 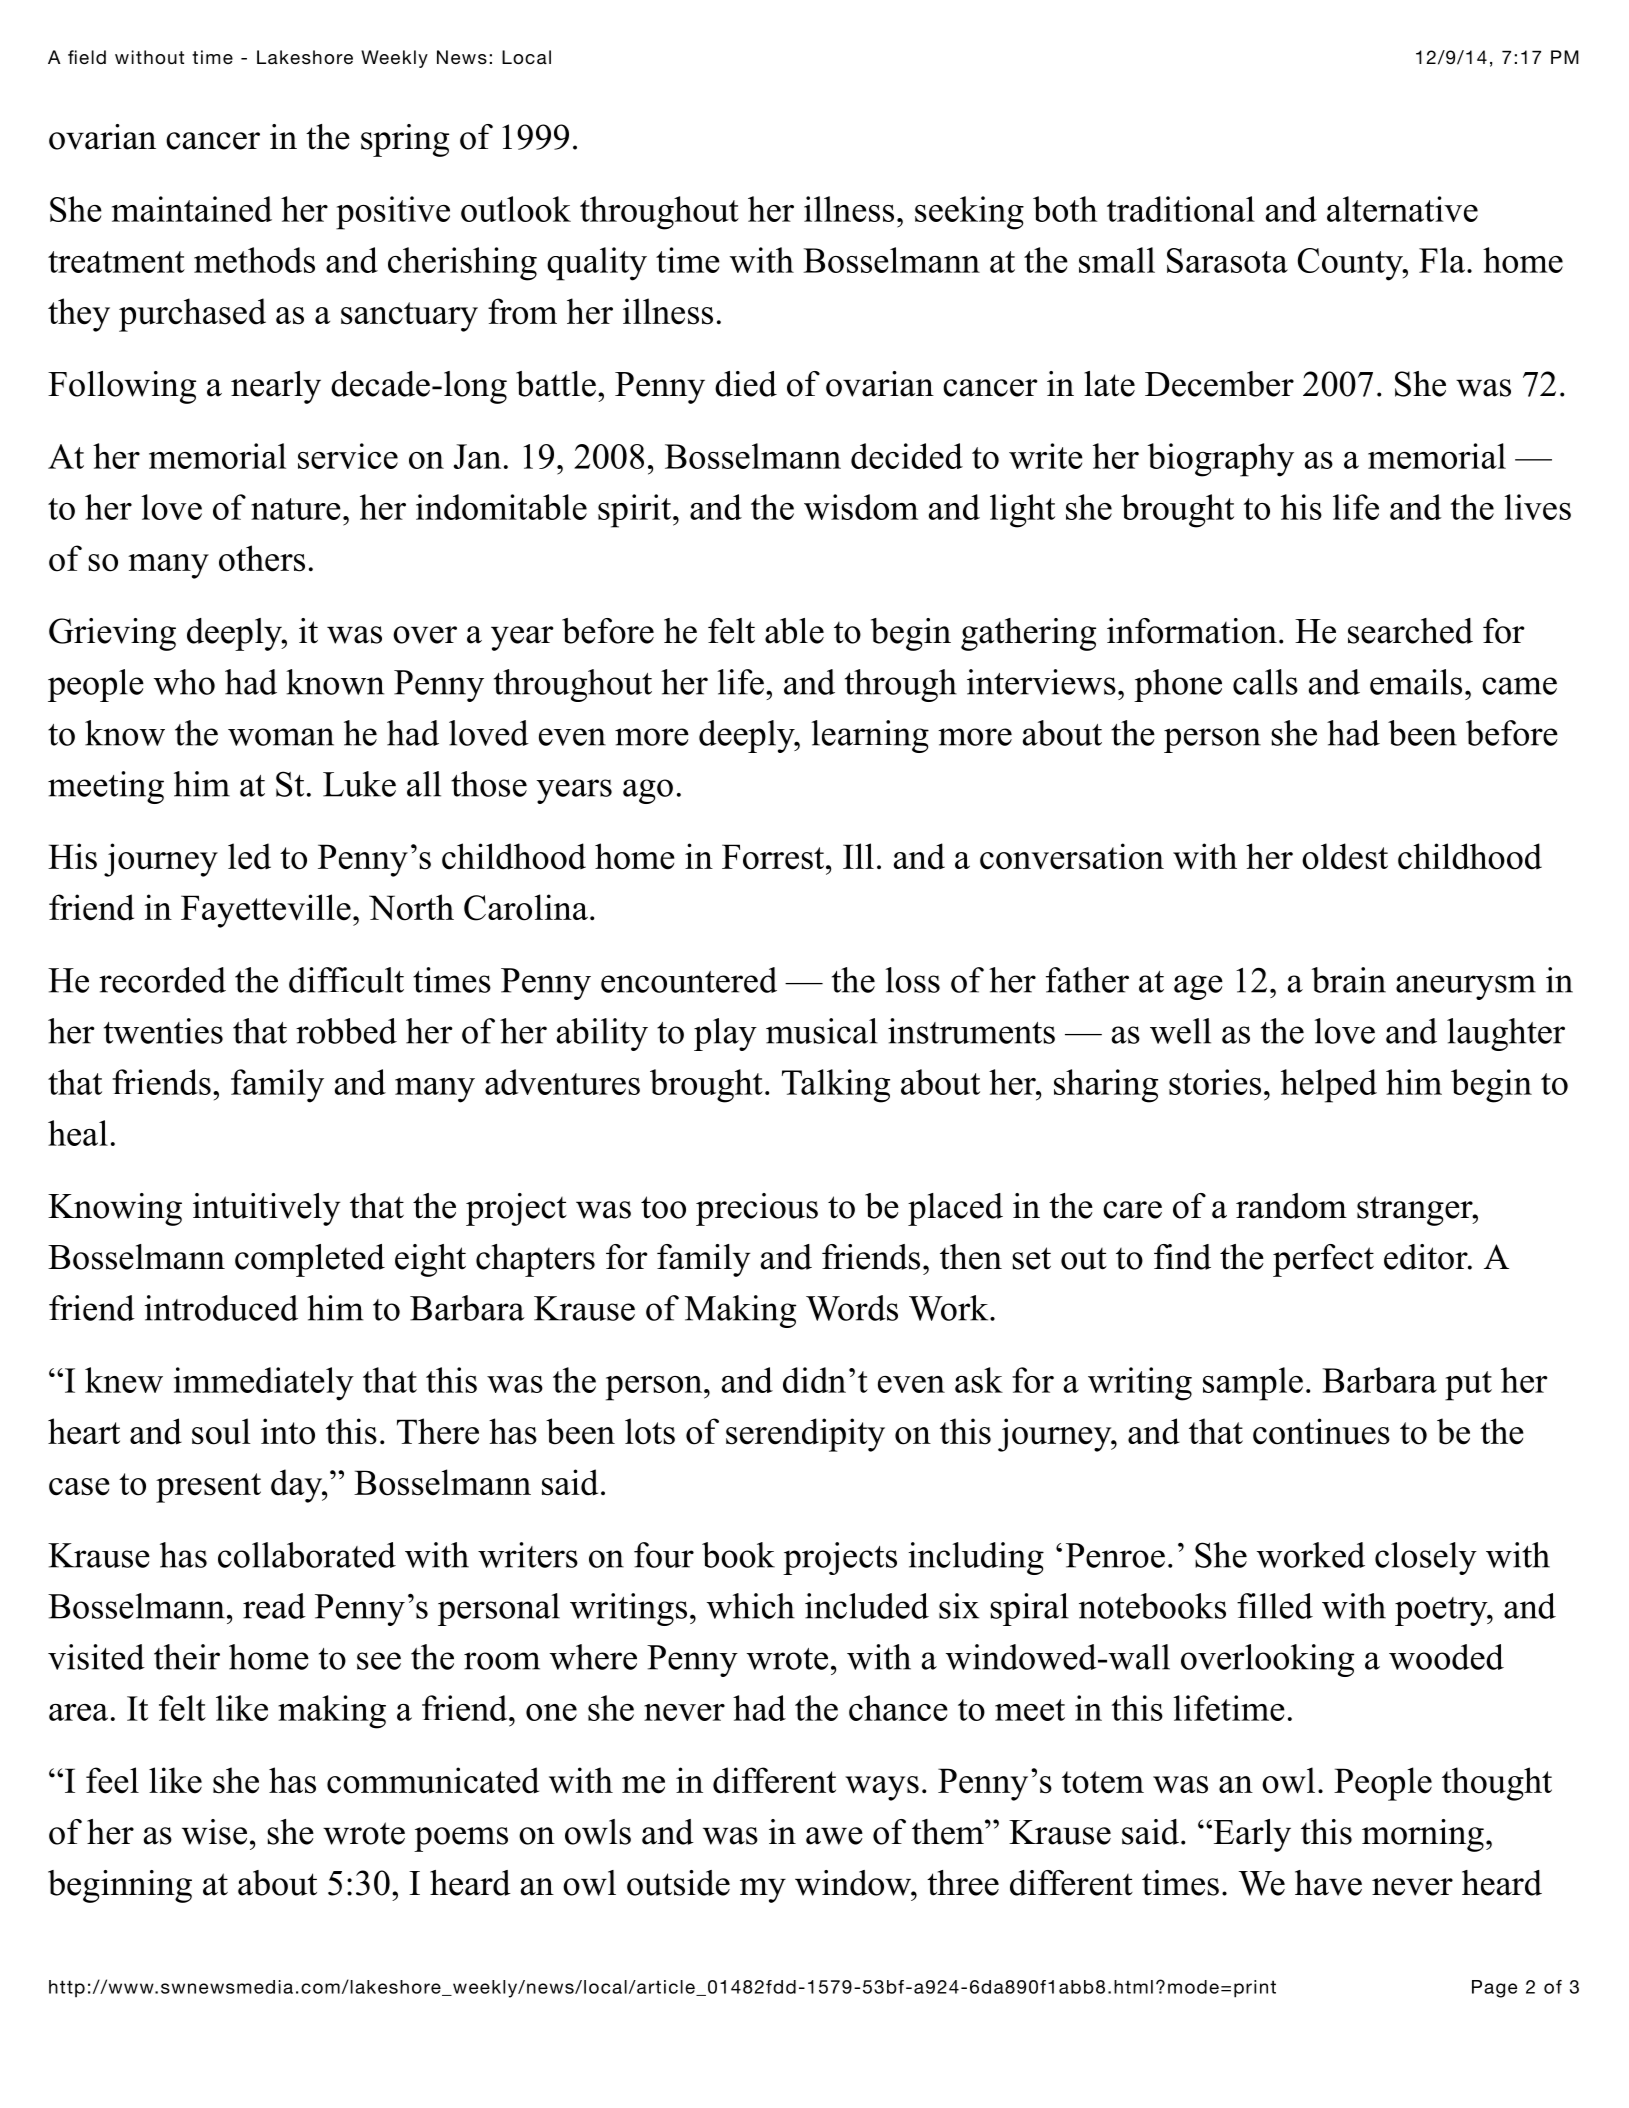 What do you see at coordinates (214, 1832) in the page?
I see `wise` at bounding box center [214, 1832].
